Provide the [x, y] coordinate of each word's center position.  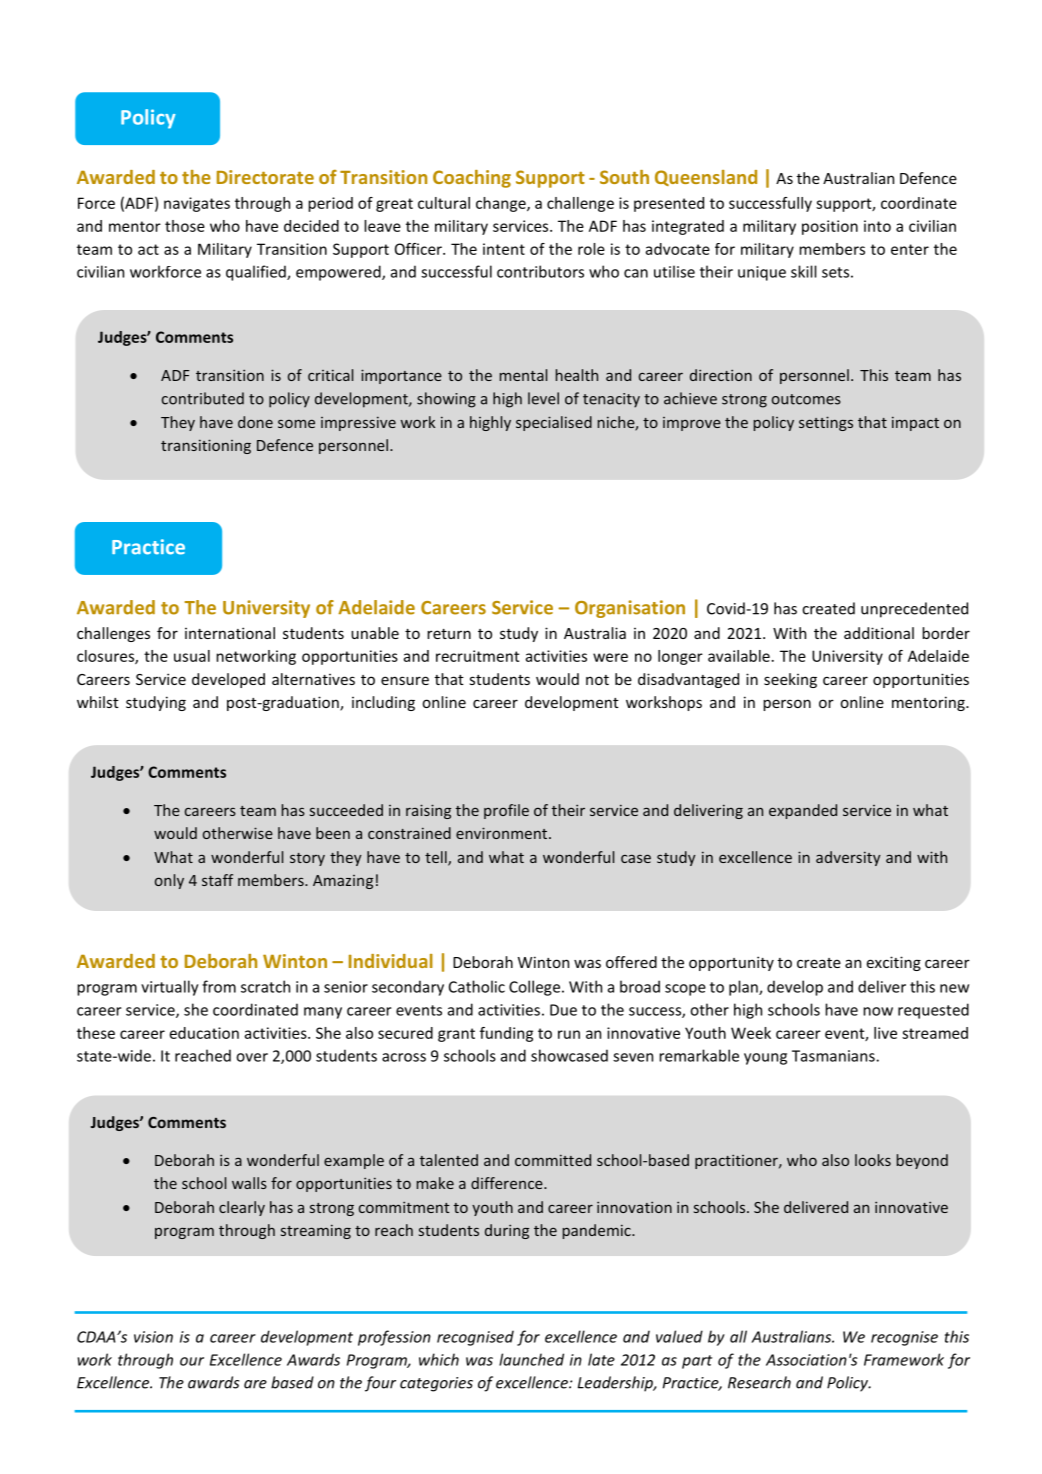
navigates [197, 204]
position [830, 227]
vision [153, 1337]
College [536, 988]
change [502, 204]
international [230, 633]
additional [879, 633]
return [449, 634]
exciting [894, 963]
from [219, 986]
